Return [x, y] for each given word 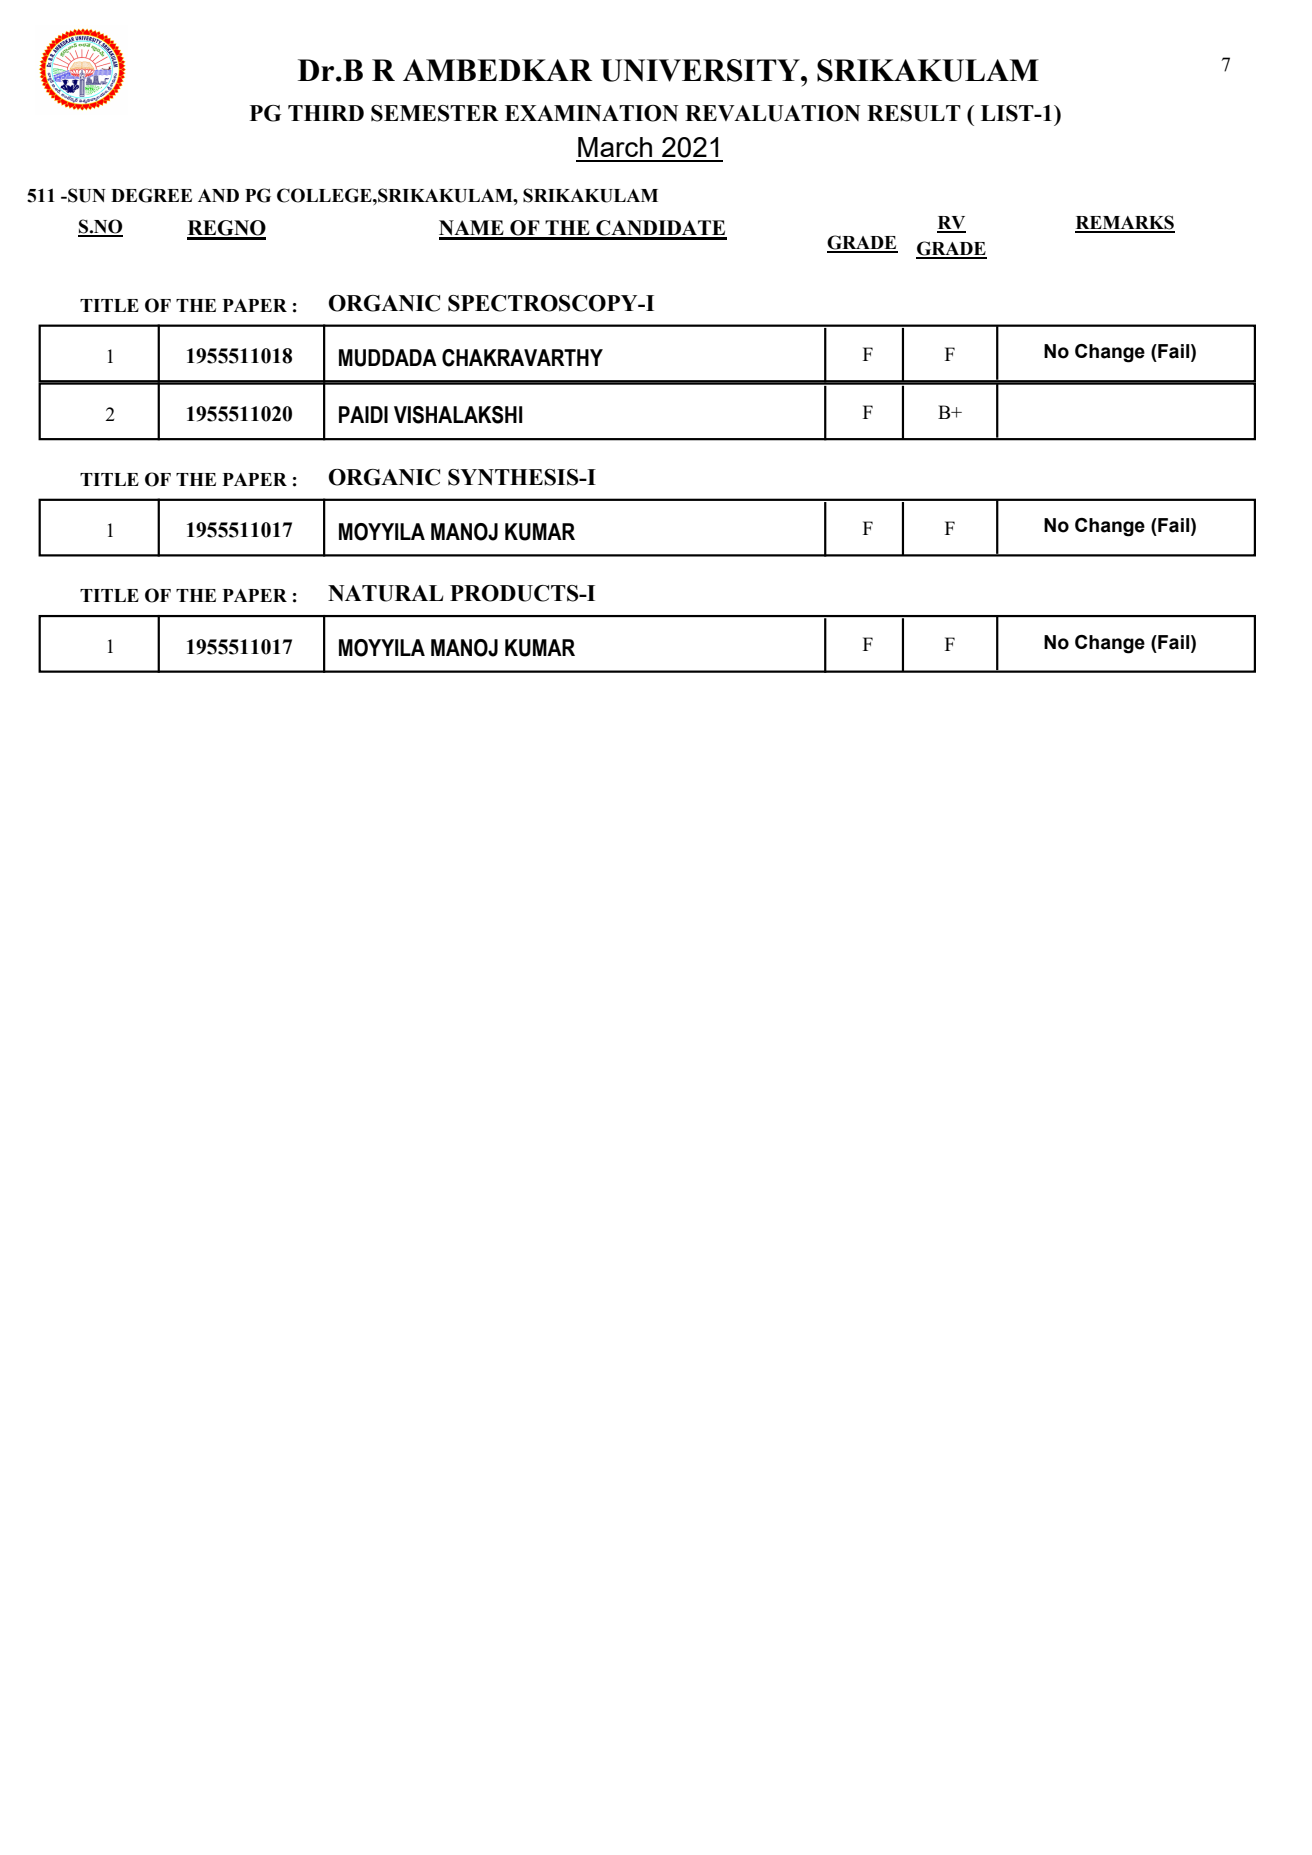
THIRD [326, 113]
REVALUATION [773, 113]
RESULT [914, 113]
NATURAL [385, 593]
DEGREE [151, 195]
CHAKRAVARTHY [522, 358]
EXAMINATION [592, 113]
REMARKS [1125, 223]
